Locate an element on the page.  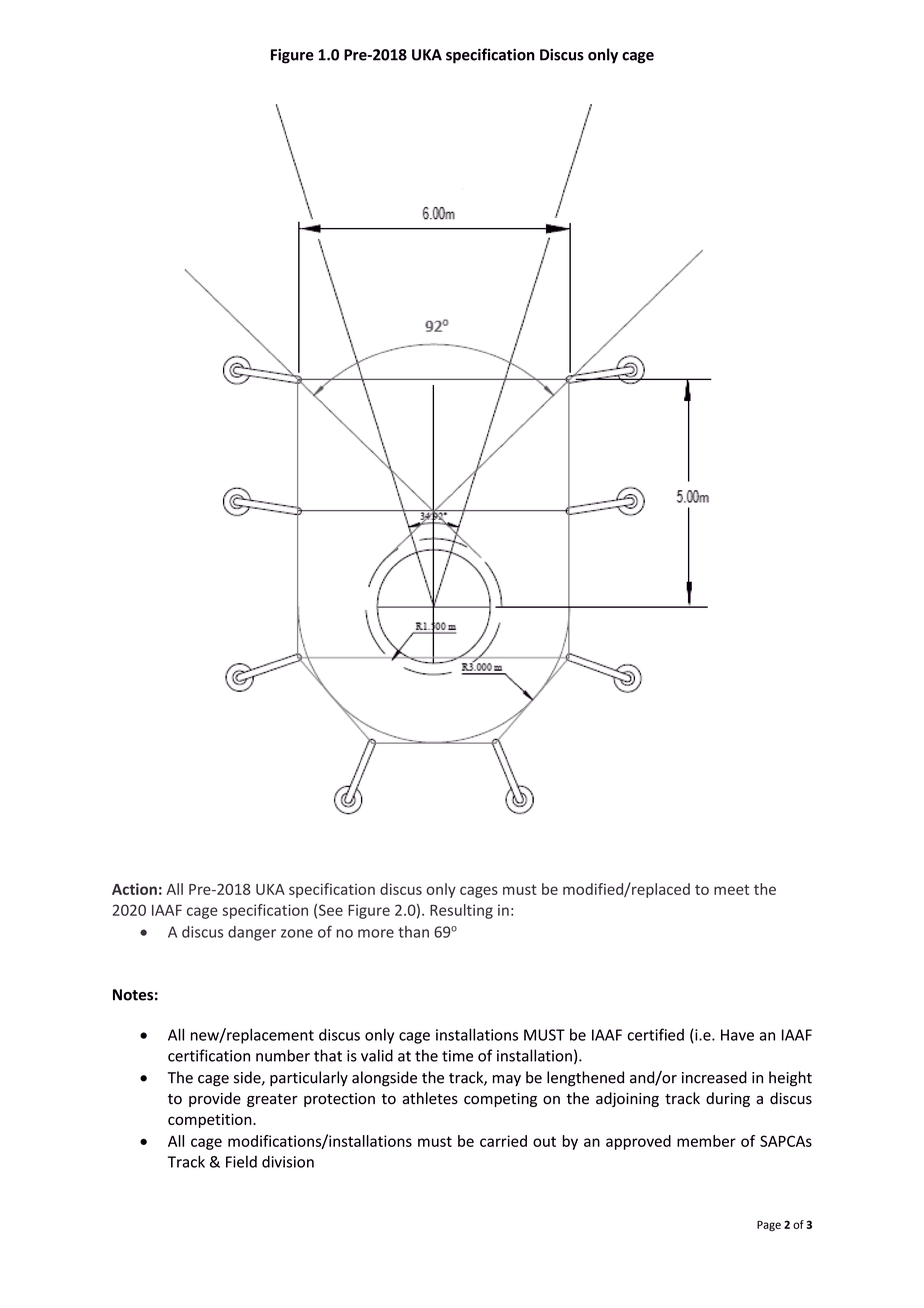
Page is located at coordinates (769, 1226).
